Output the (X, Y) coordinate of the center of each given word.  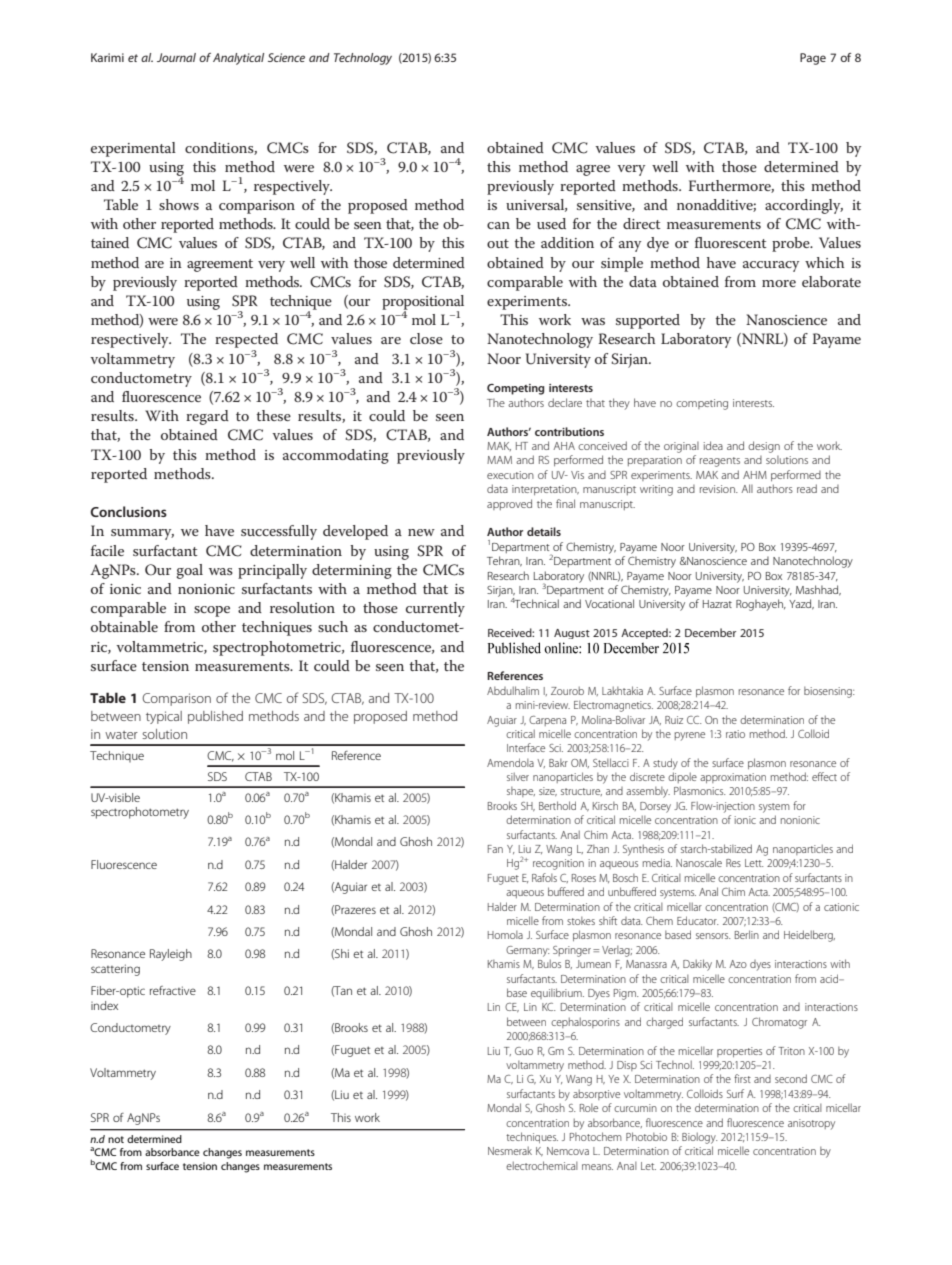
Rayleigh (171, 955)
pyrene (690, 736)
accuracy (771, 266)
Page (813, 59)
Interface (526, 747)
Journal (176, 57)
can (498, 225)
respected (246, 340)
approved (509, 504)
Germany (527, 951)
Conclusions (128, 511)
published (215, 717)
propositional (423, 303)
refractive (173, 990)
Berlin (747, 934)
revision (718, 489)
